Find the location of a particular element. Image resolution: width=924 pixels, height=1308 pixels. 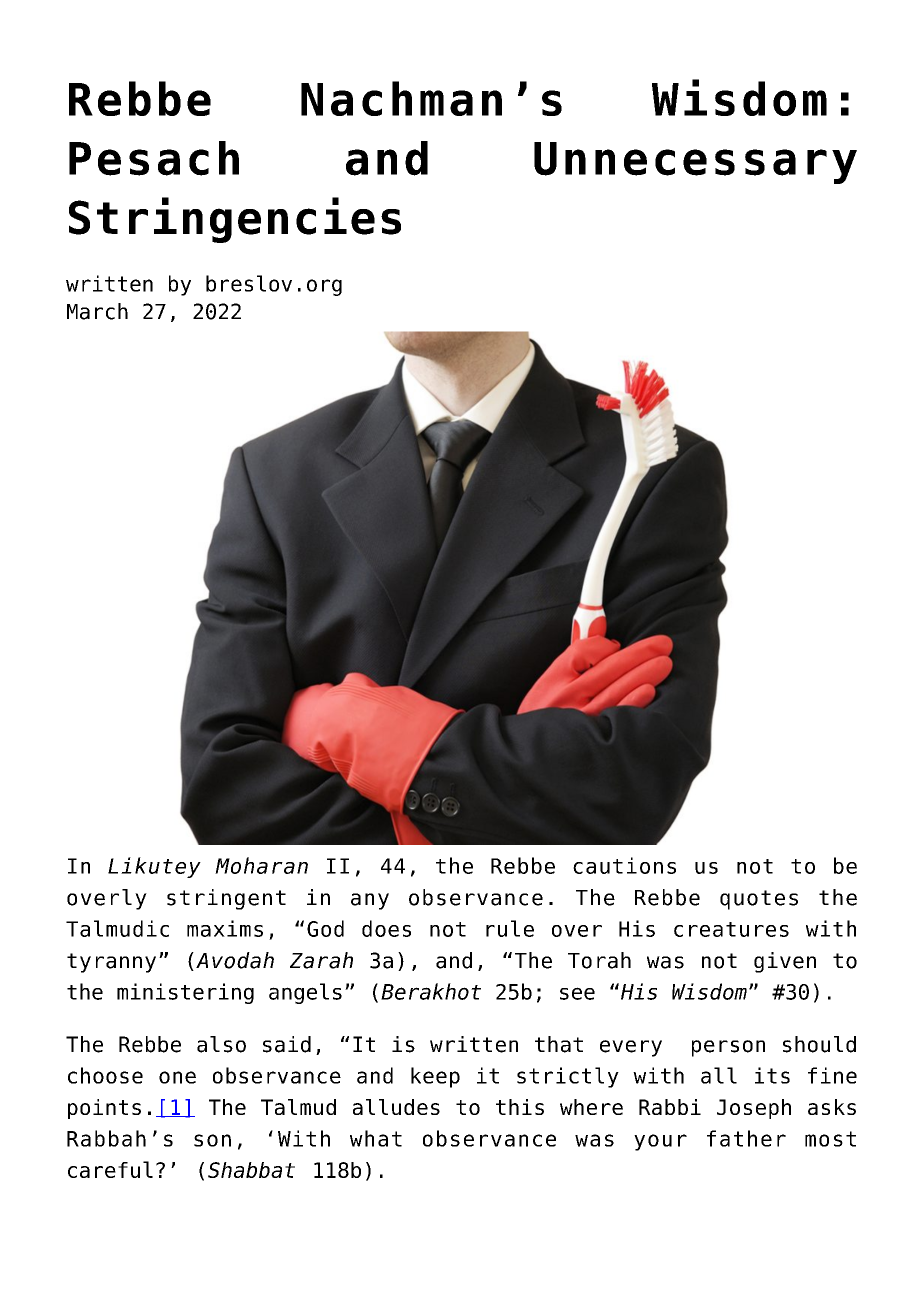

this is located at coordinates (520, 1107).
